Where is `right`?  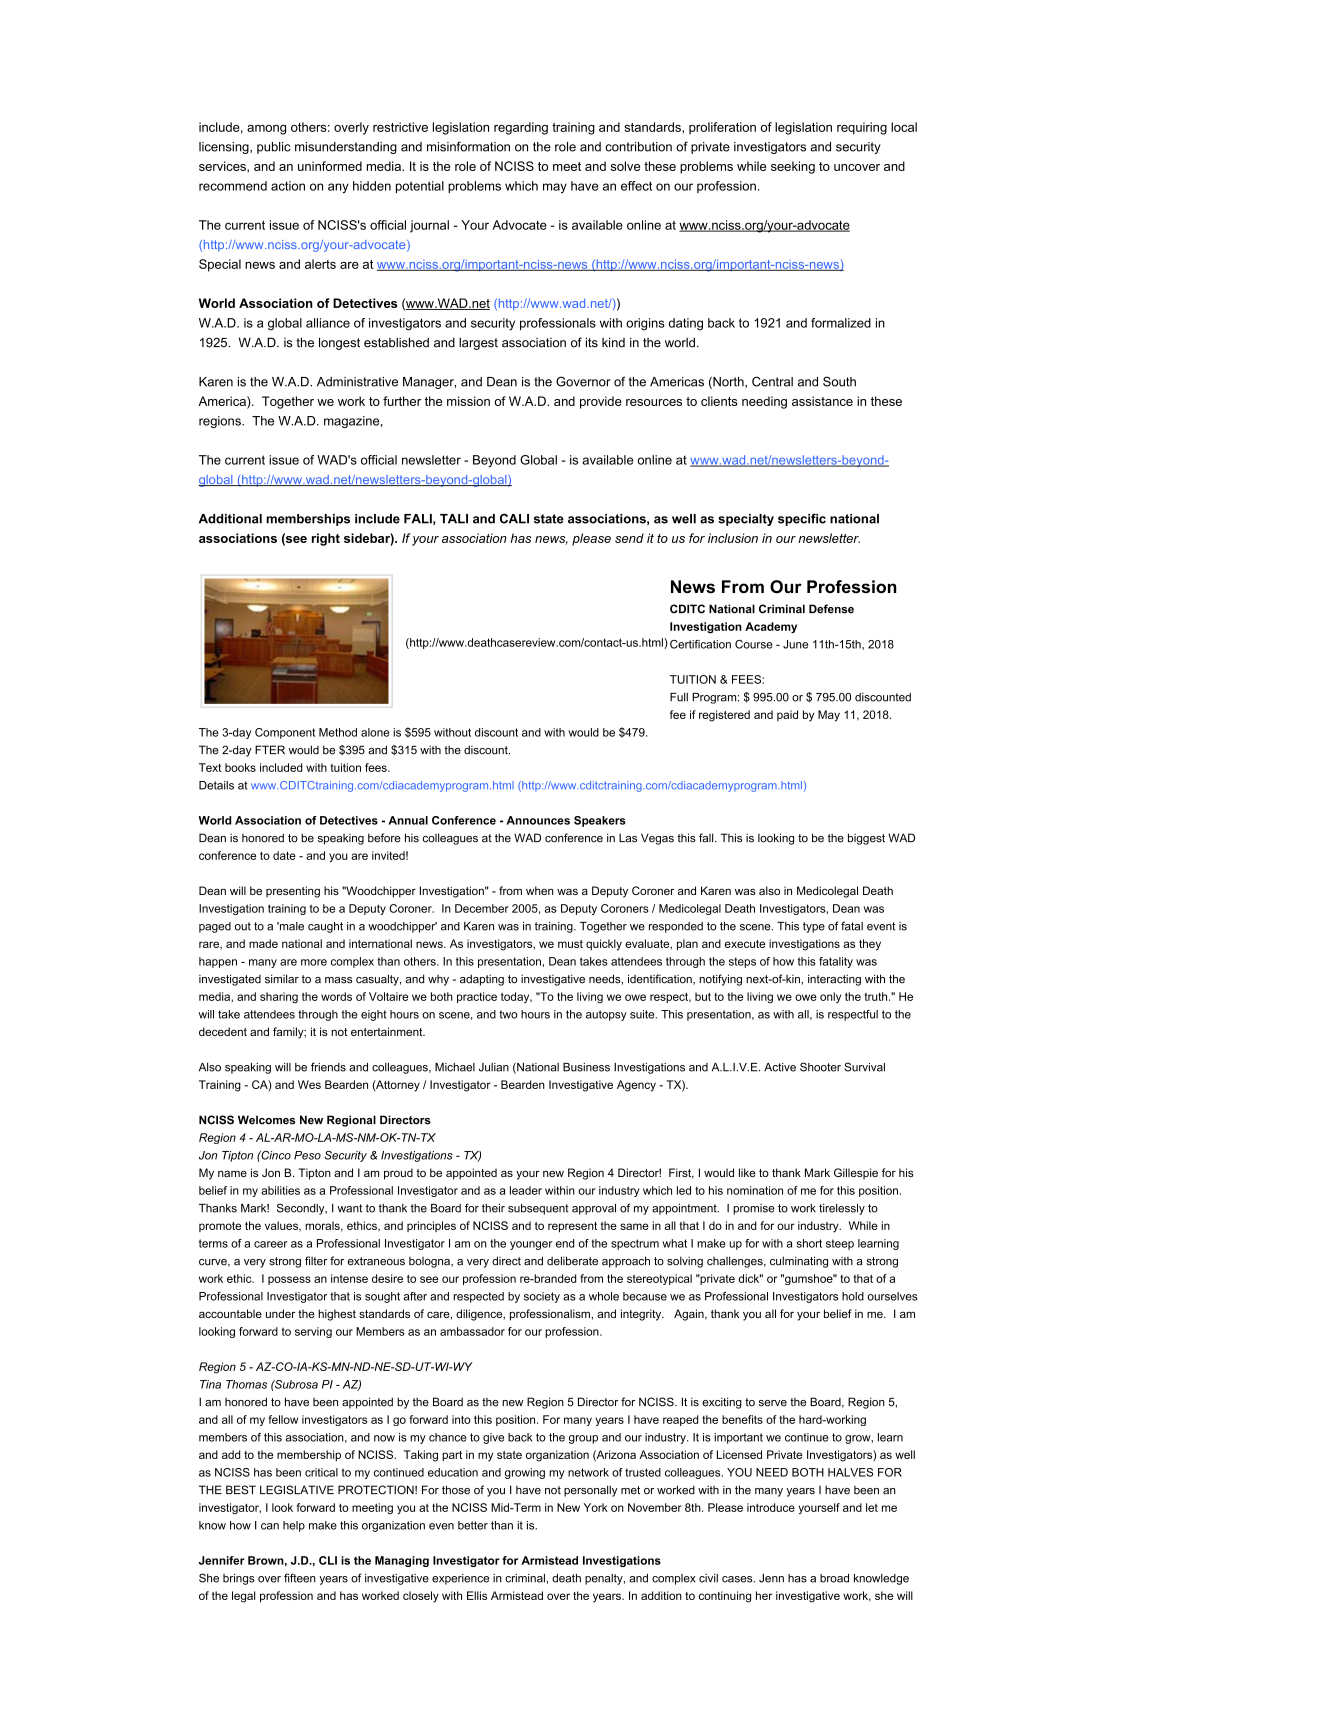
right is located at coordinates (326, 539).
